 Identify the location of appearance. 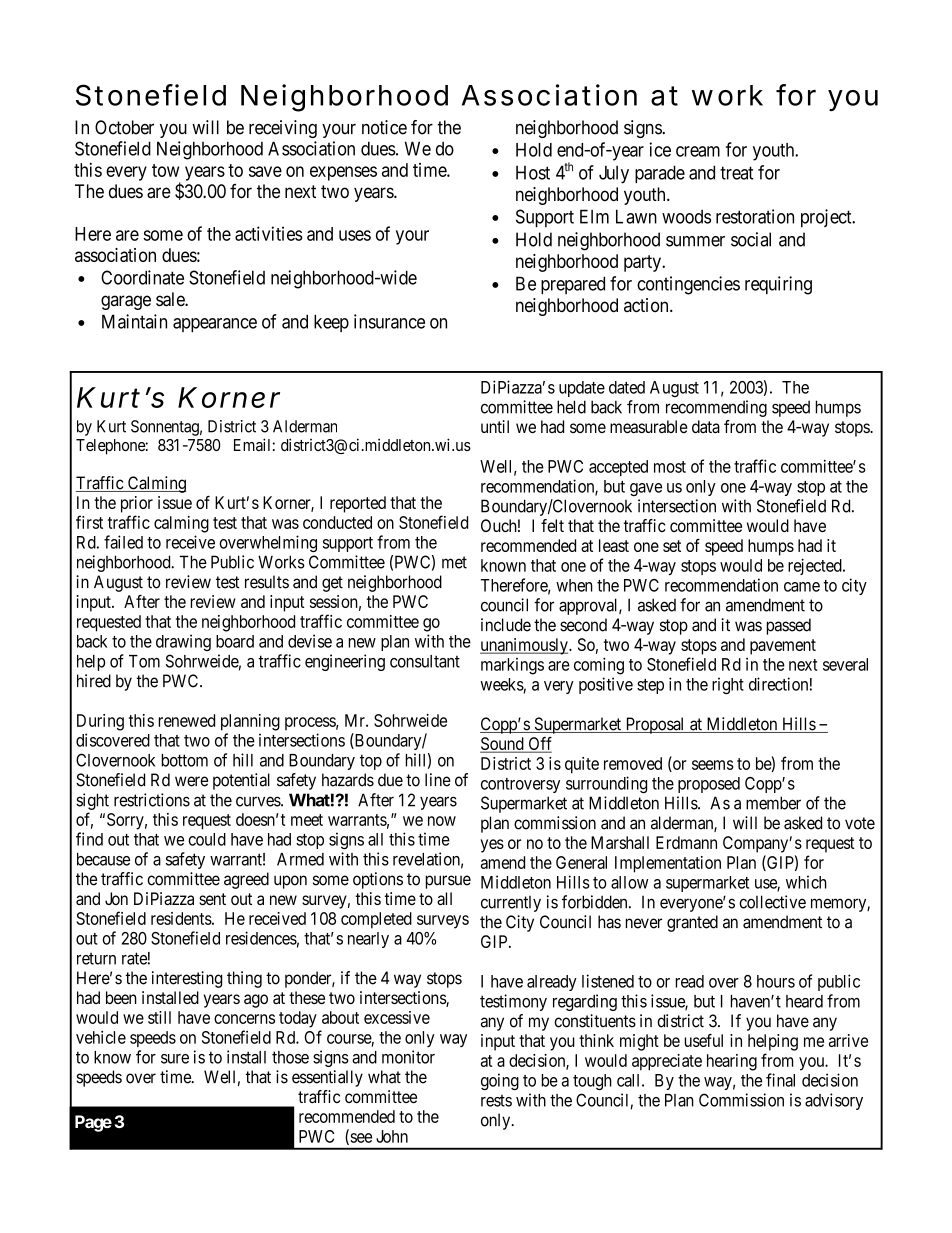
(215, 325).
